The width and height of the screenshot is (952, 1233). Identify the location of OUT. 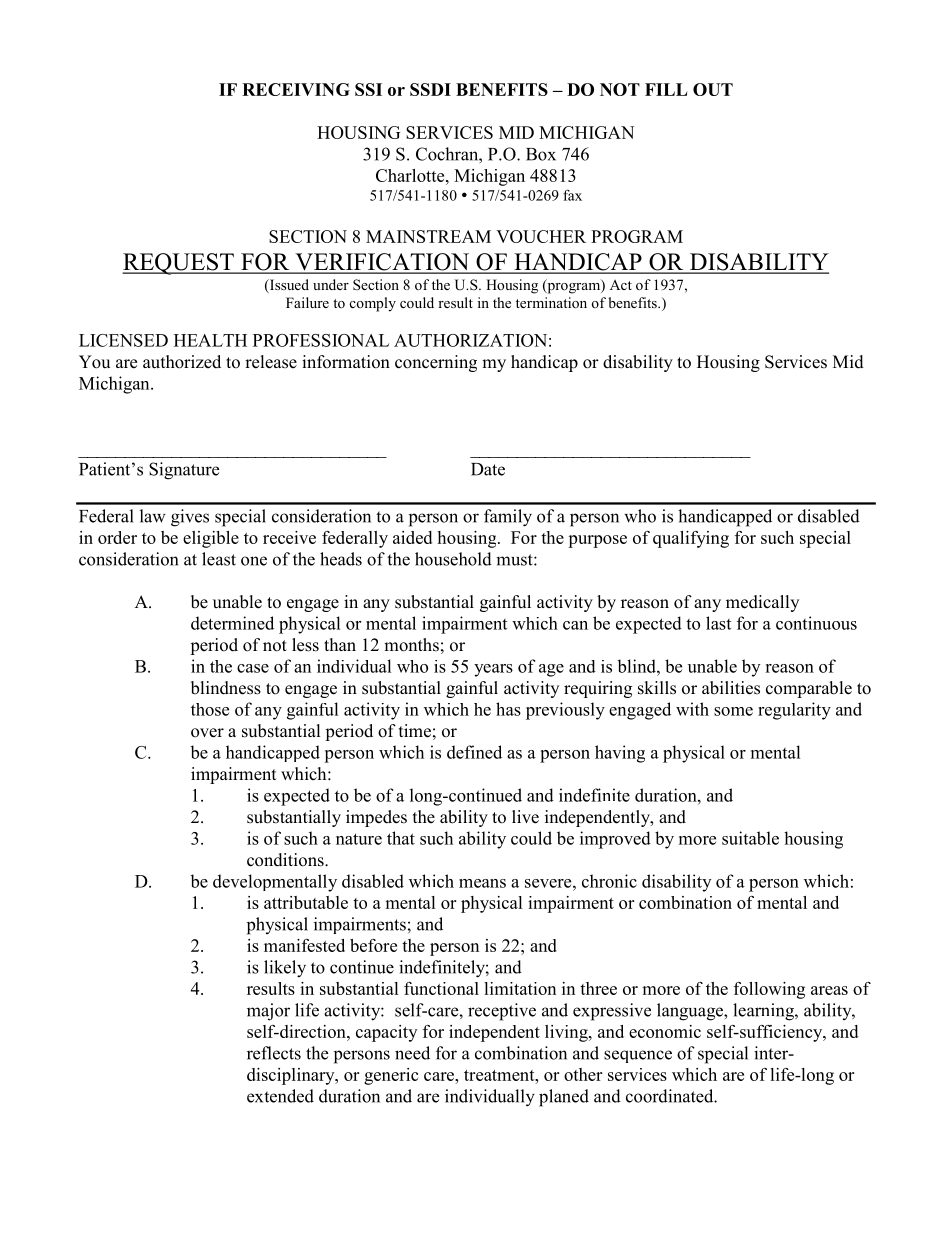
(713, 89).
